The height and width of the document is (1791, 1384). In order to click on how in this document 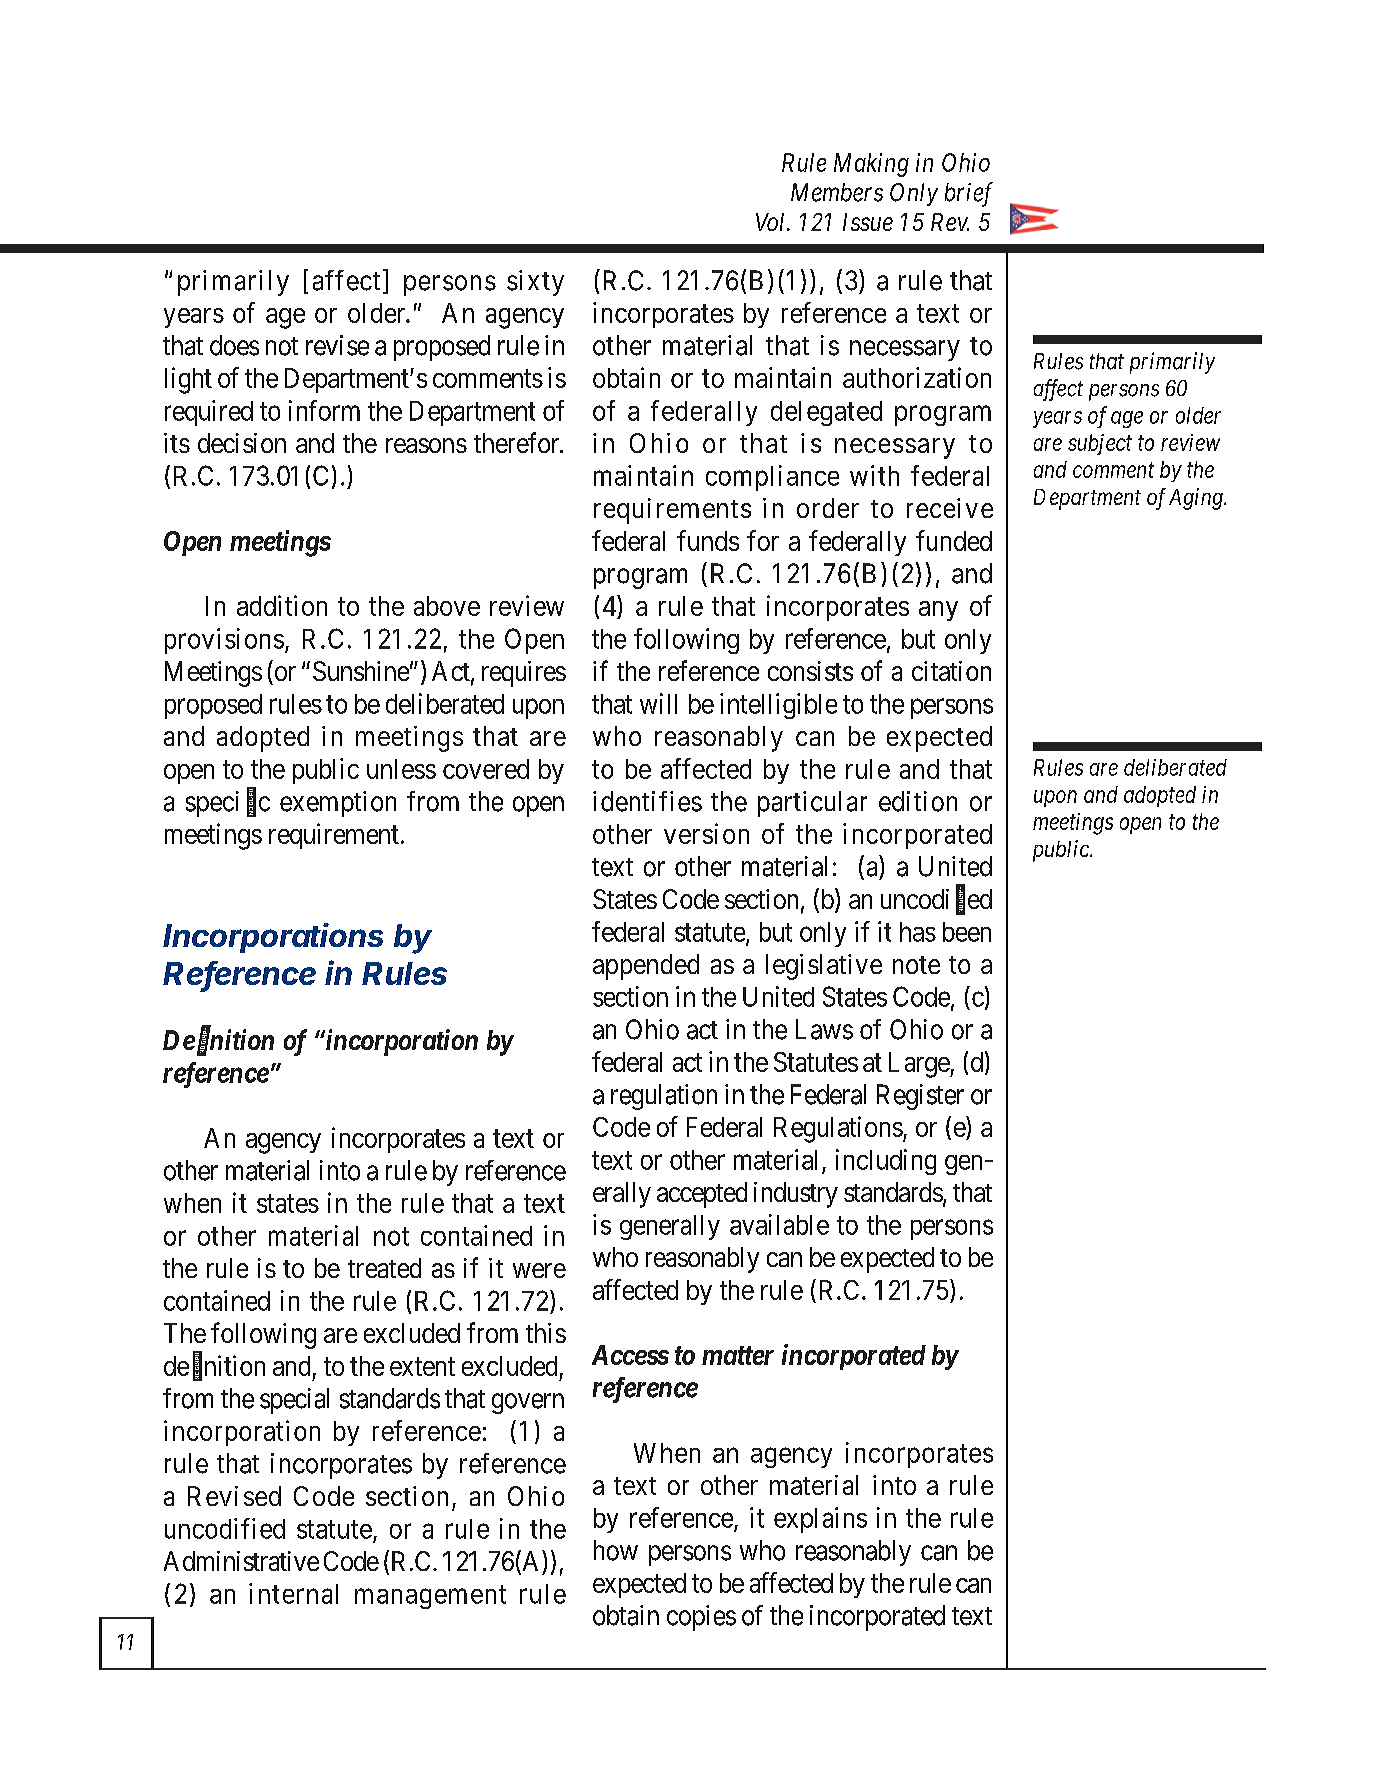, I will do `click(616, 1550)`.
